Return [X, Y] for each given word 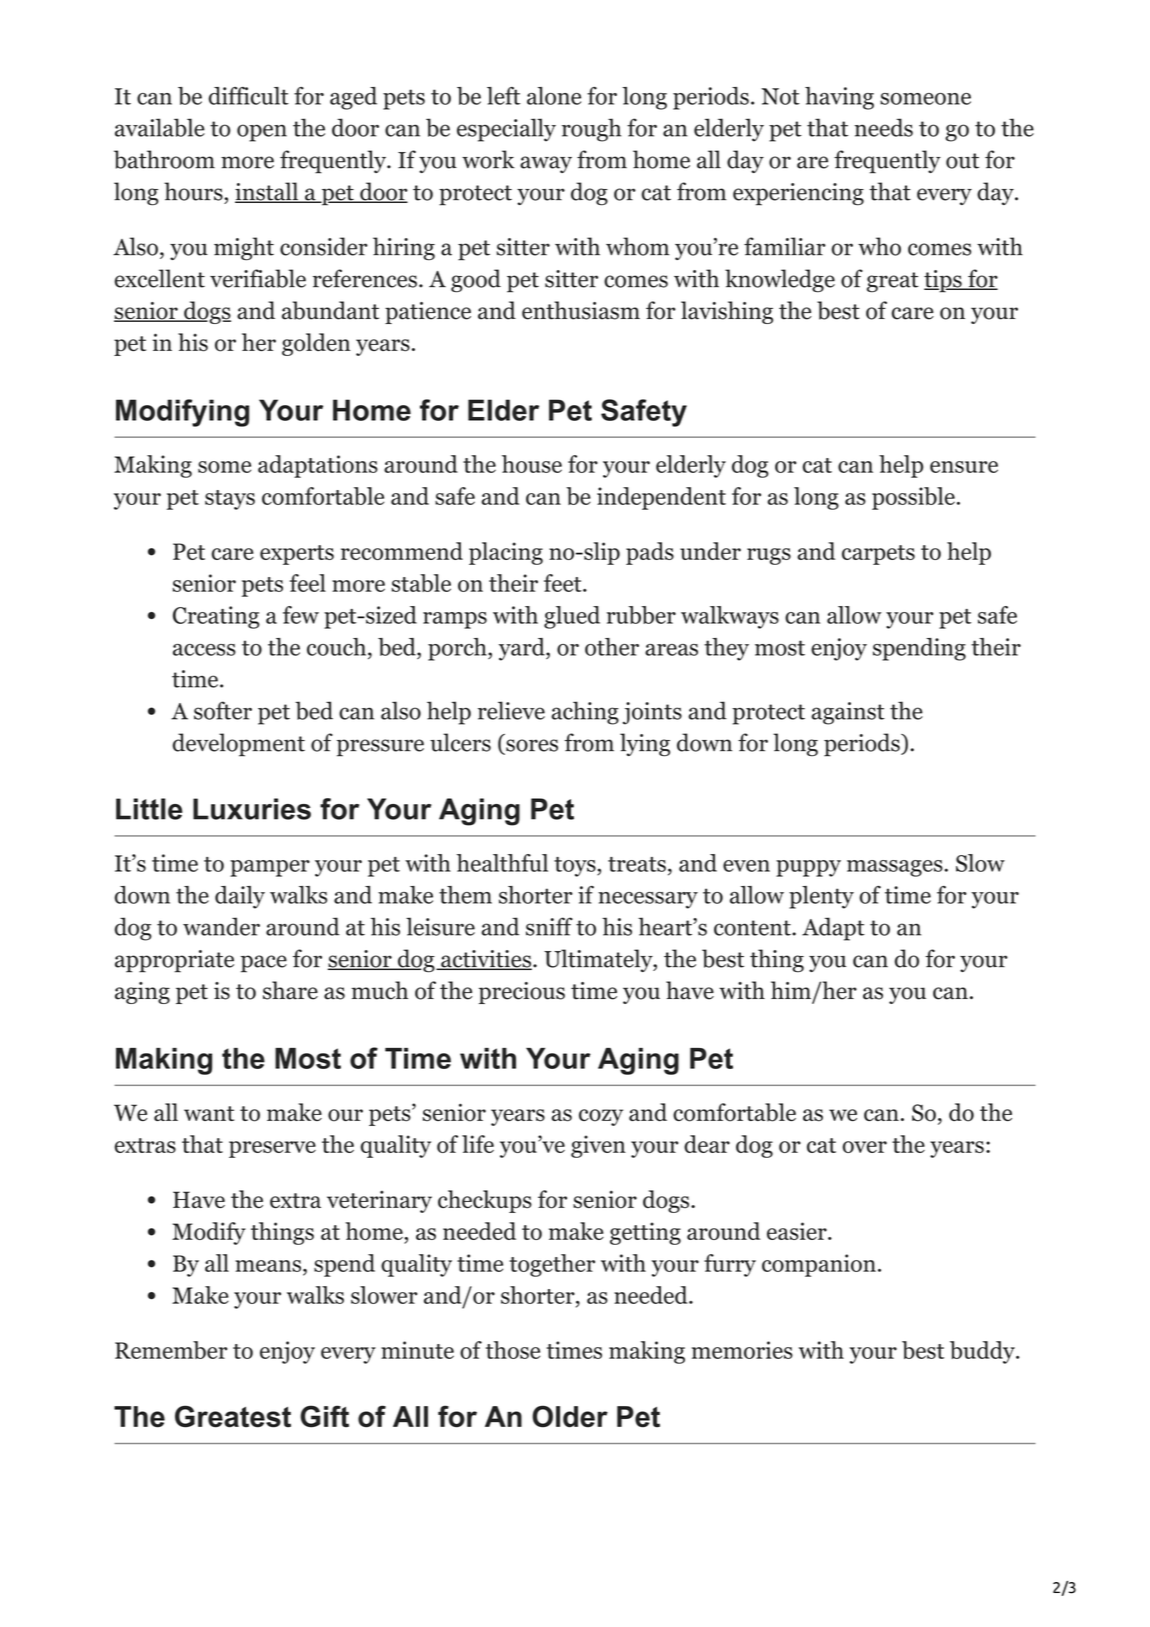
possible [913, 498]
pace [264, 964]
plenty [821, 897]
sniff [549, 926]
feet [564, 583]
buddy [983, 1352]
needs [883, 127]
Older [570, 1416]
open [262, 133]
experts [297, 555]
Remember [171, 1350]
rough [591, 130]
